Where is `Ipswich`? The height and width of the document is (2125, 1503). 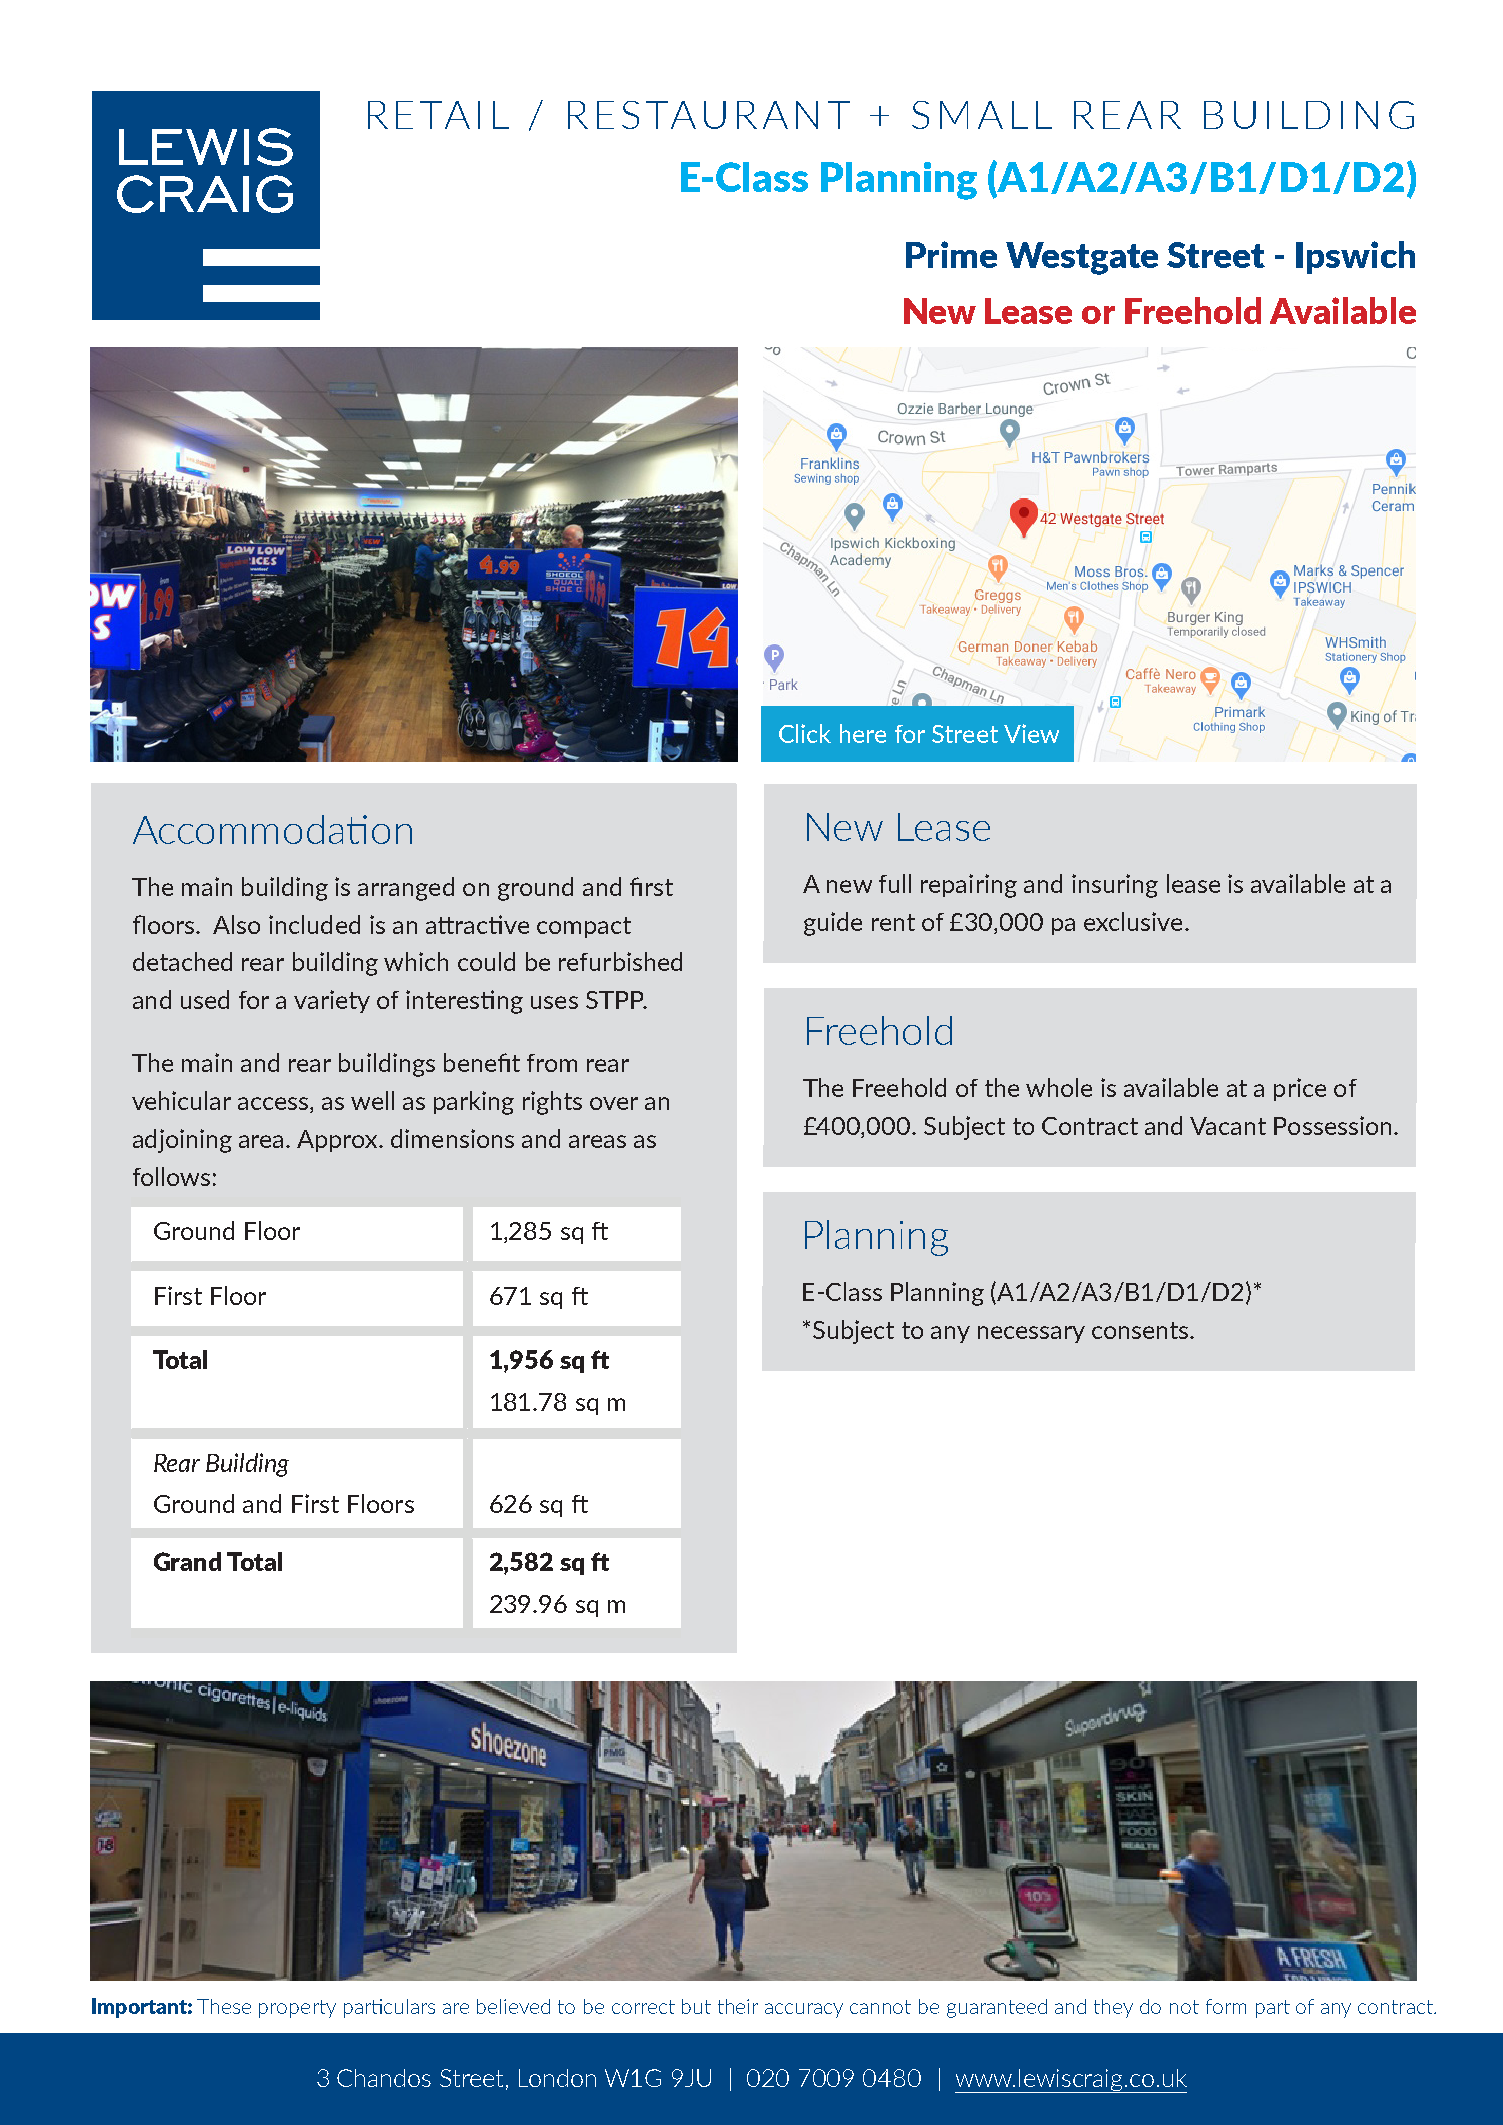
Ipswich is located at coordinates (1355, 257).
